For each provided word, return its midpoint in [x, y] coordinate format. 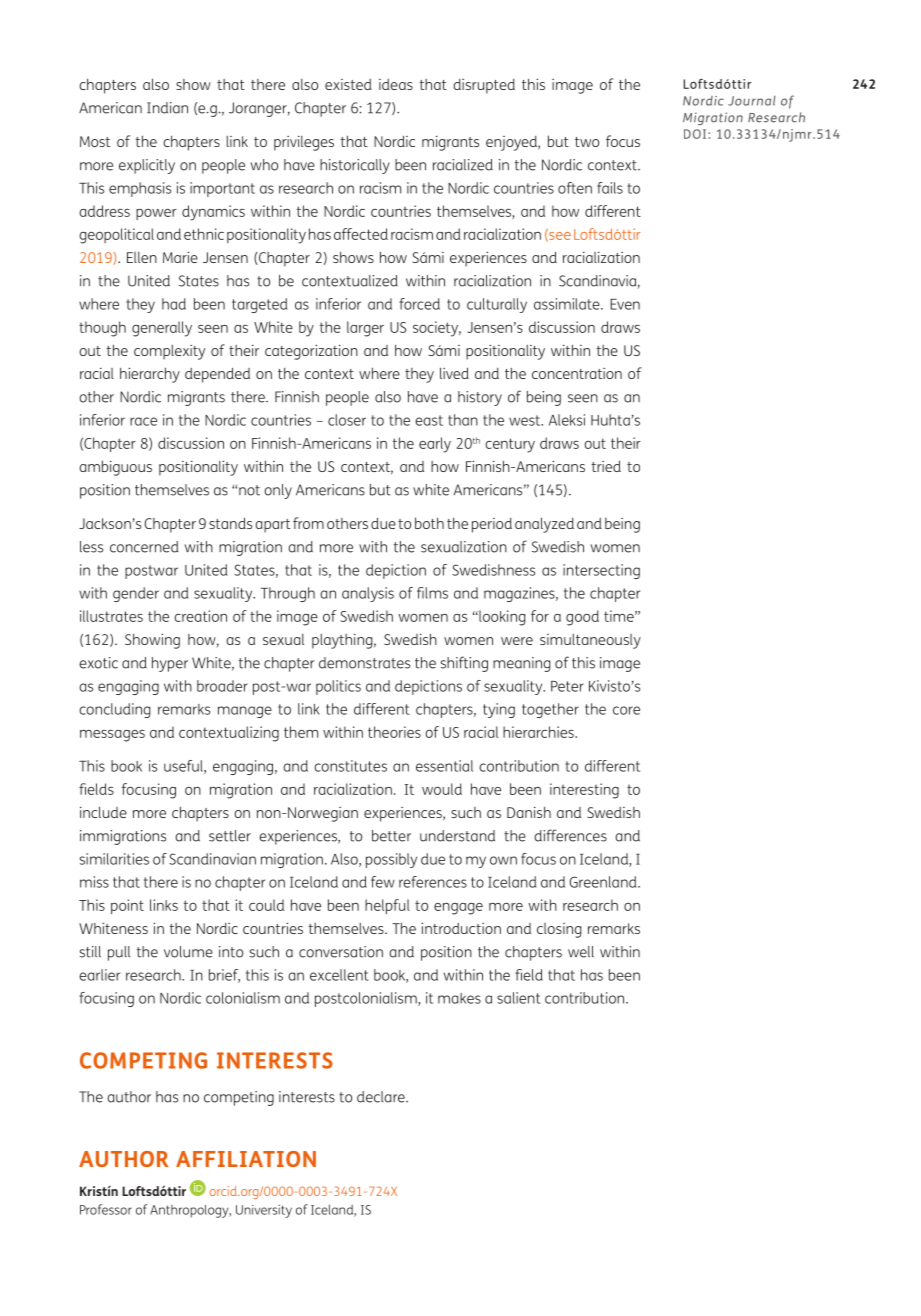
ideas [396, 84]
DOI [696, 134]
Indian [167, 108]
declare [382, 1097]
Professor [106, 1209]
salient [518, 998]
